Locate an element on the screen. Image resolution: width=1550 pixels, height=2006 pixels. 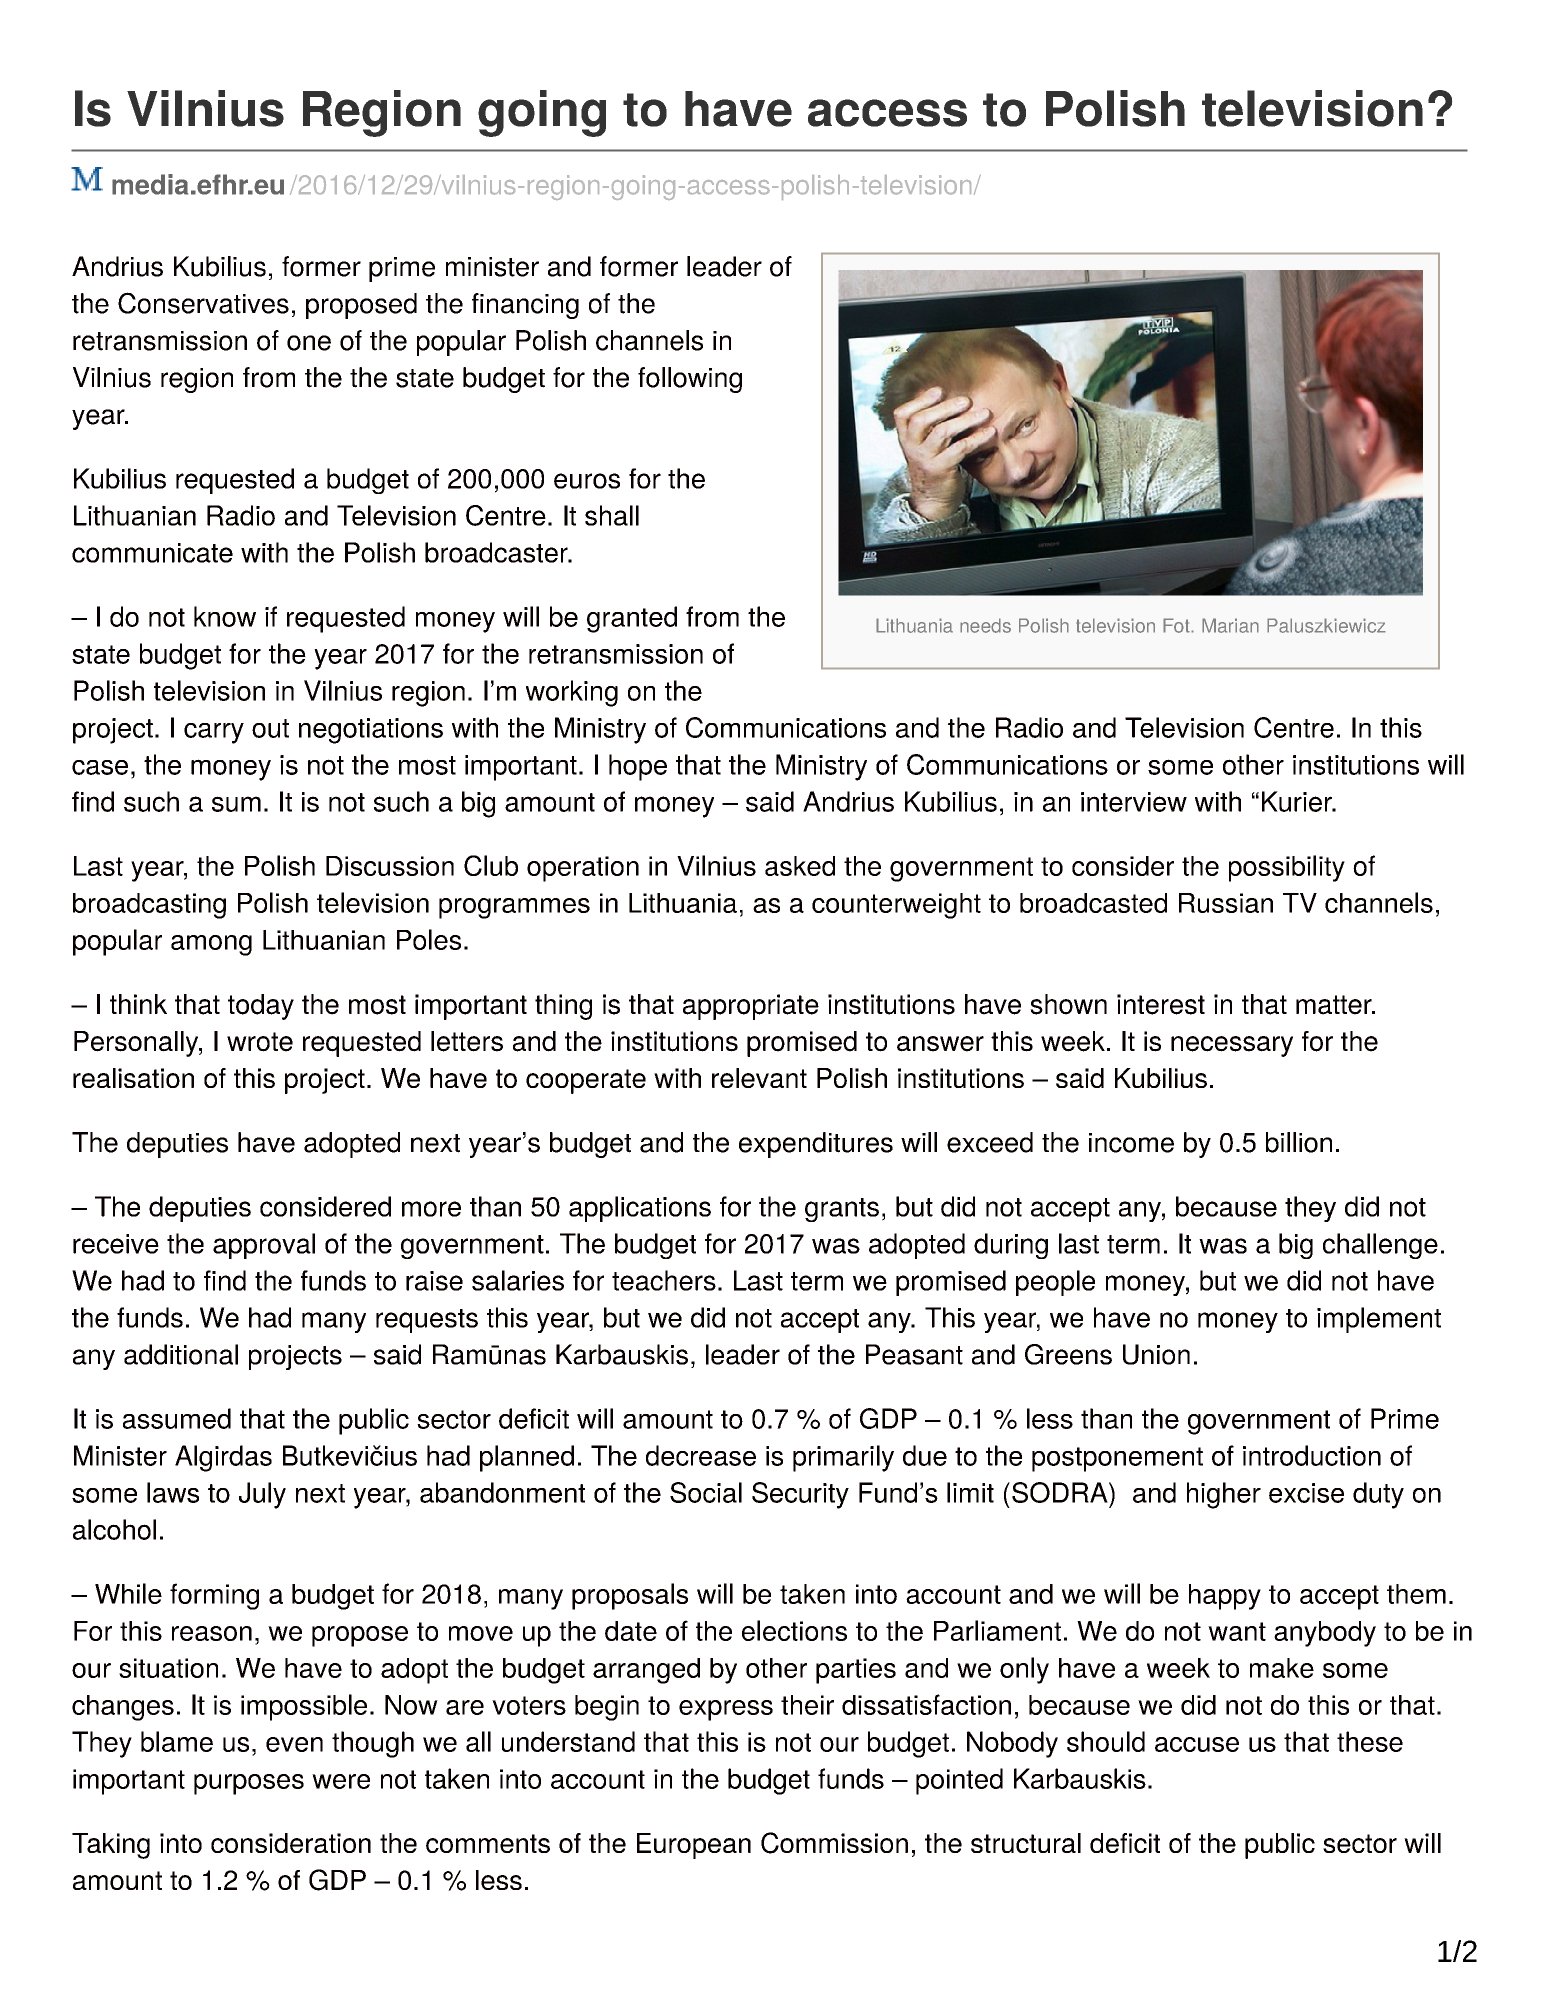
European is located at coordinates (694, 1846).
